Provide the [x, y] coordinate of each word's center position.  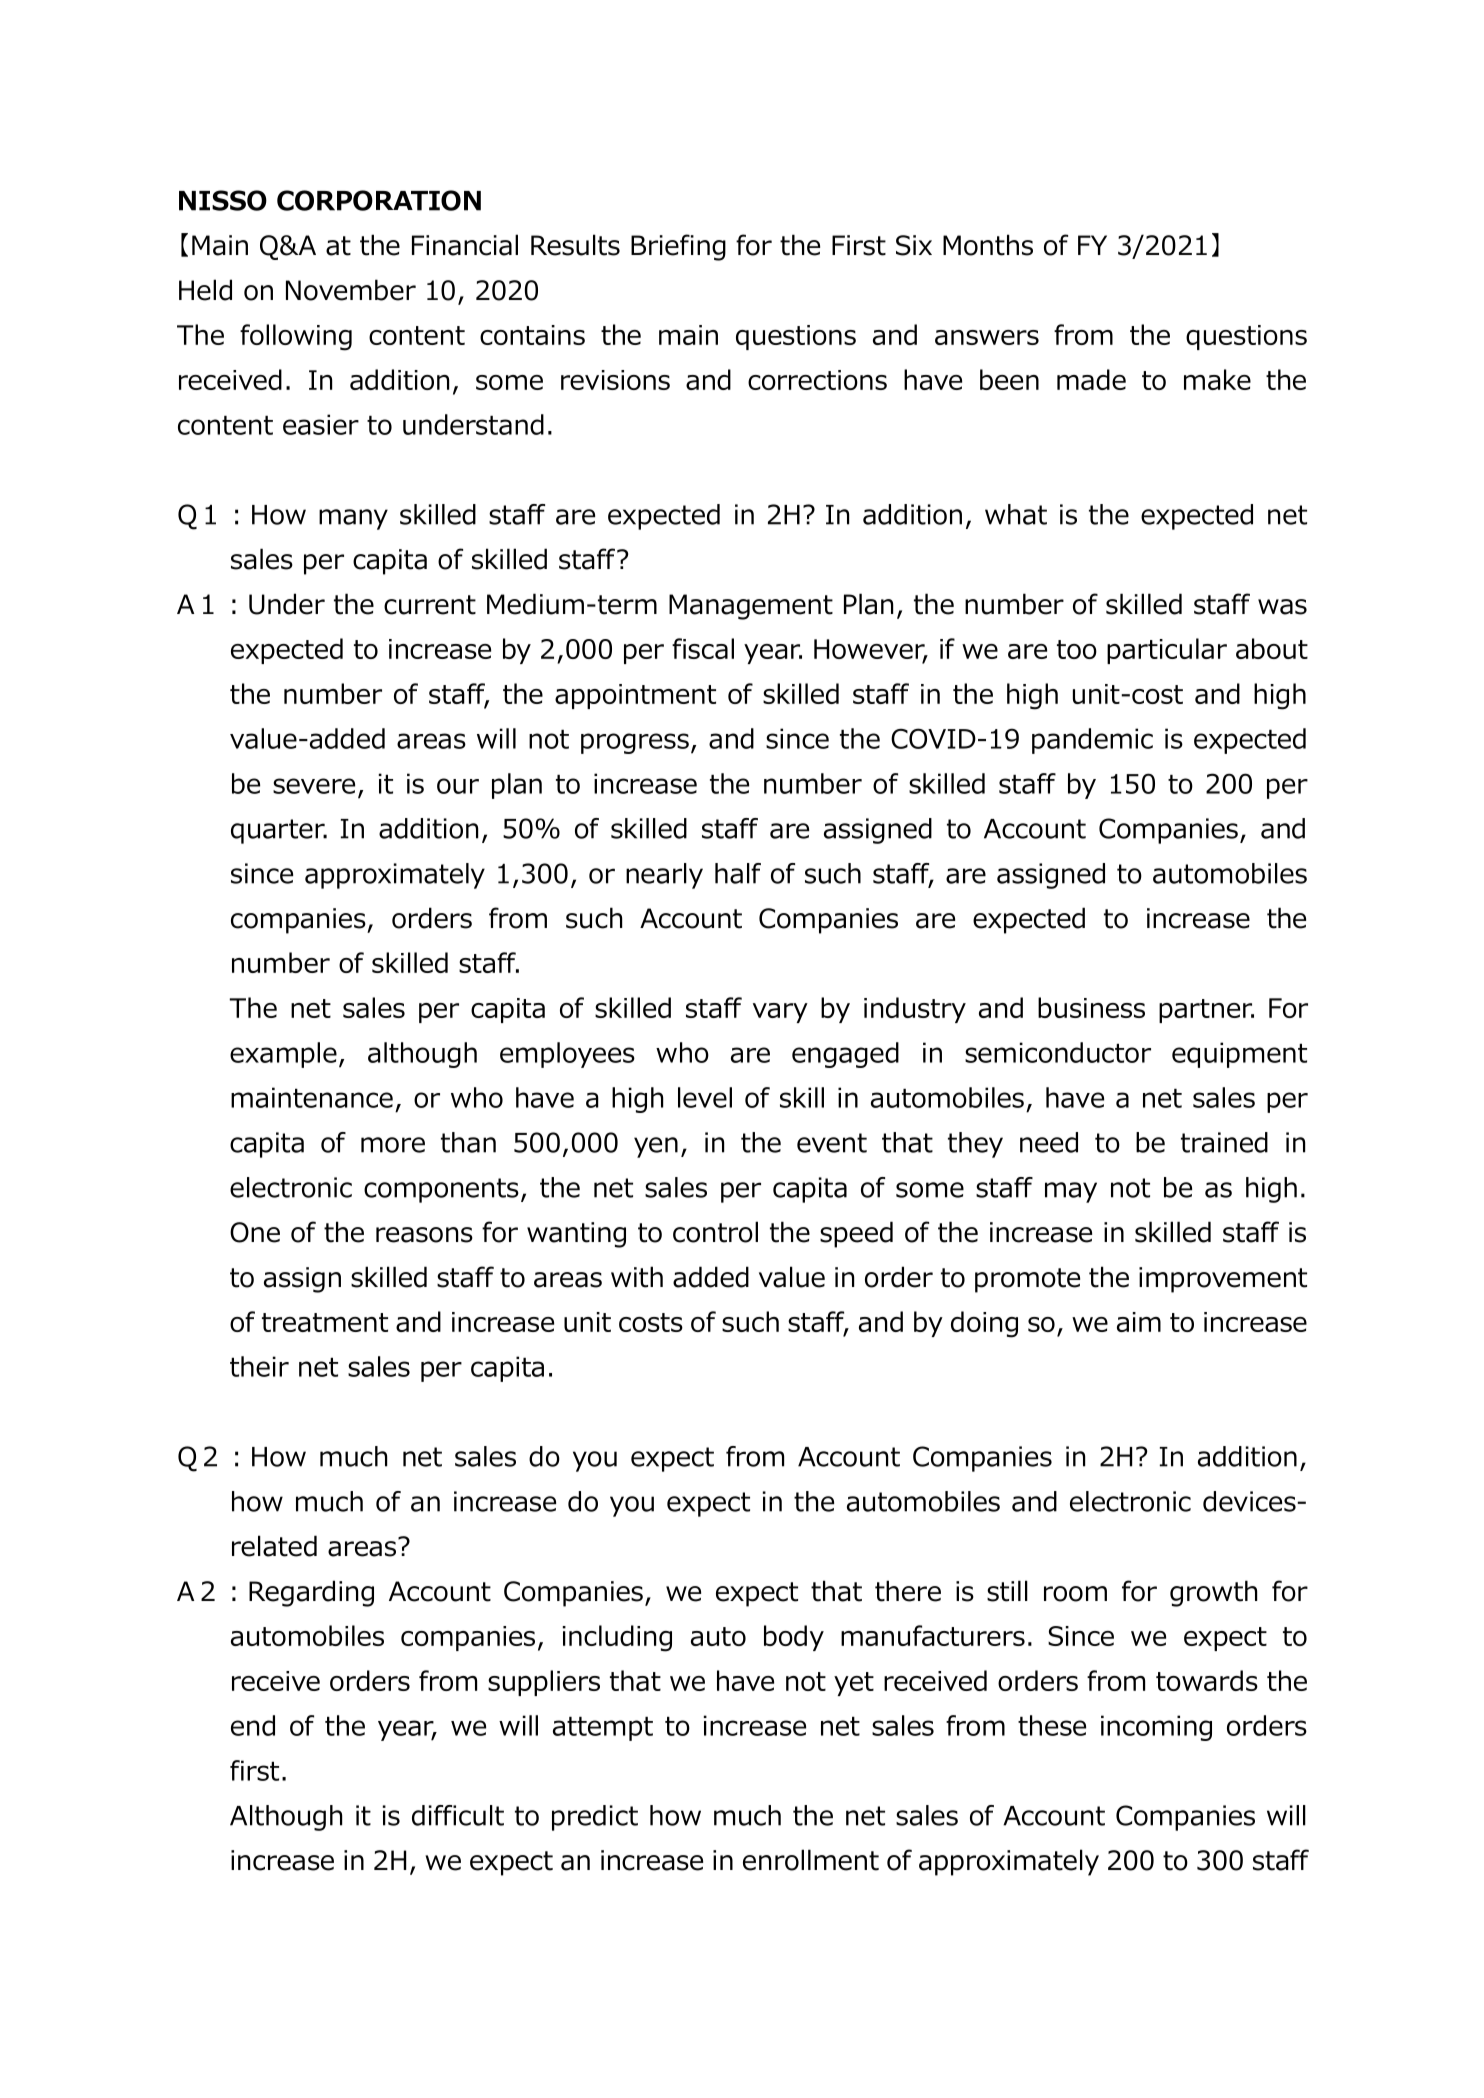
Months [988, 245]
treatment [325, 1322]
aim [1139, 1322]
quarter [279, 831]
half [738, 873]
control [715, 1232]
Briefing [678, 247]
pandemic [1092, 741]
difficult [458, 1815]
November [351, 290]
